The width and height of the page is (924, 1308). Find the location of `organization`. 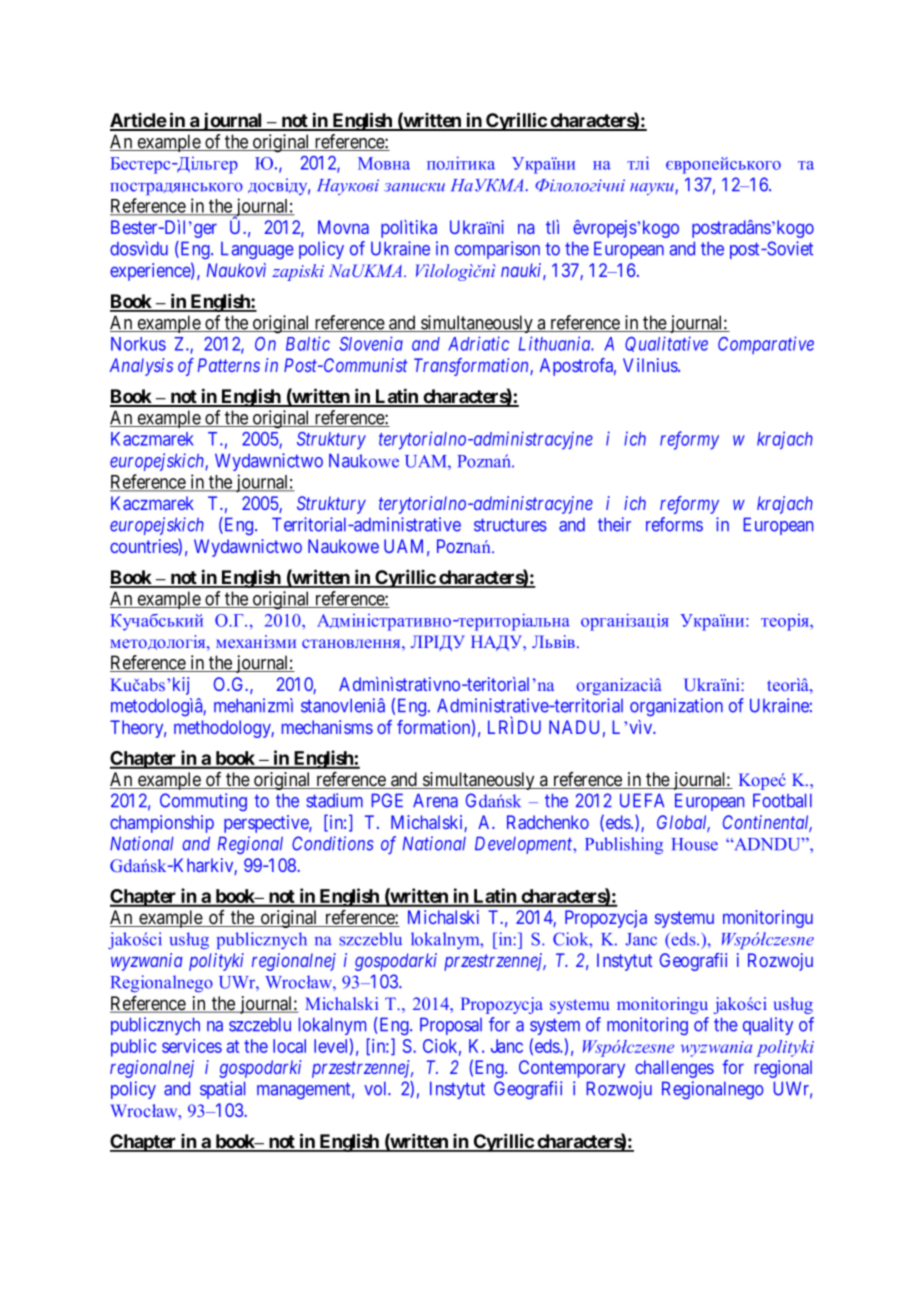

organization is located at coordinates (676, 707).
